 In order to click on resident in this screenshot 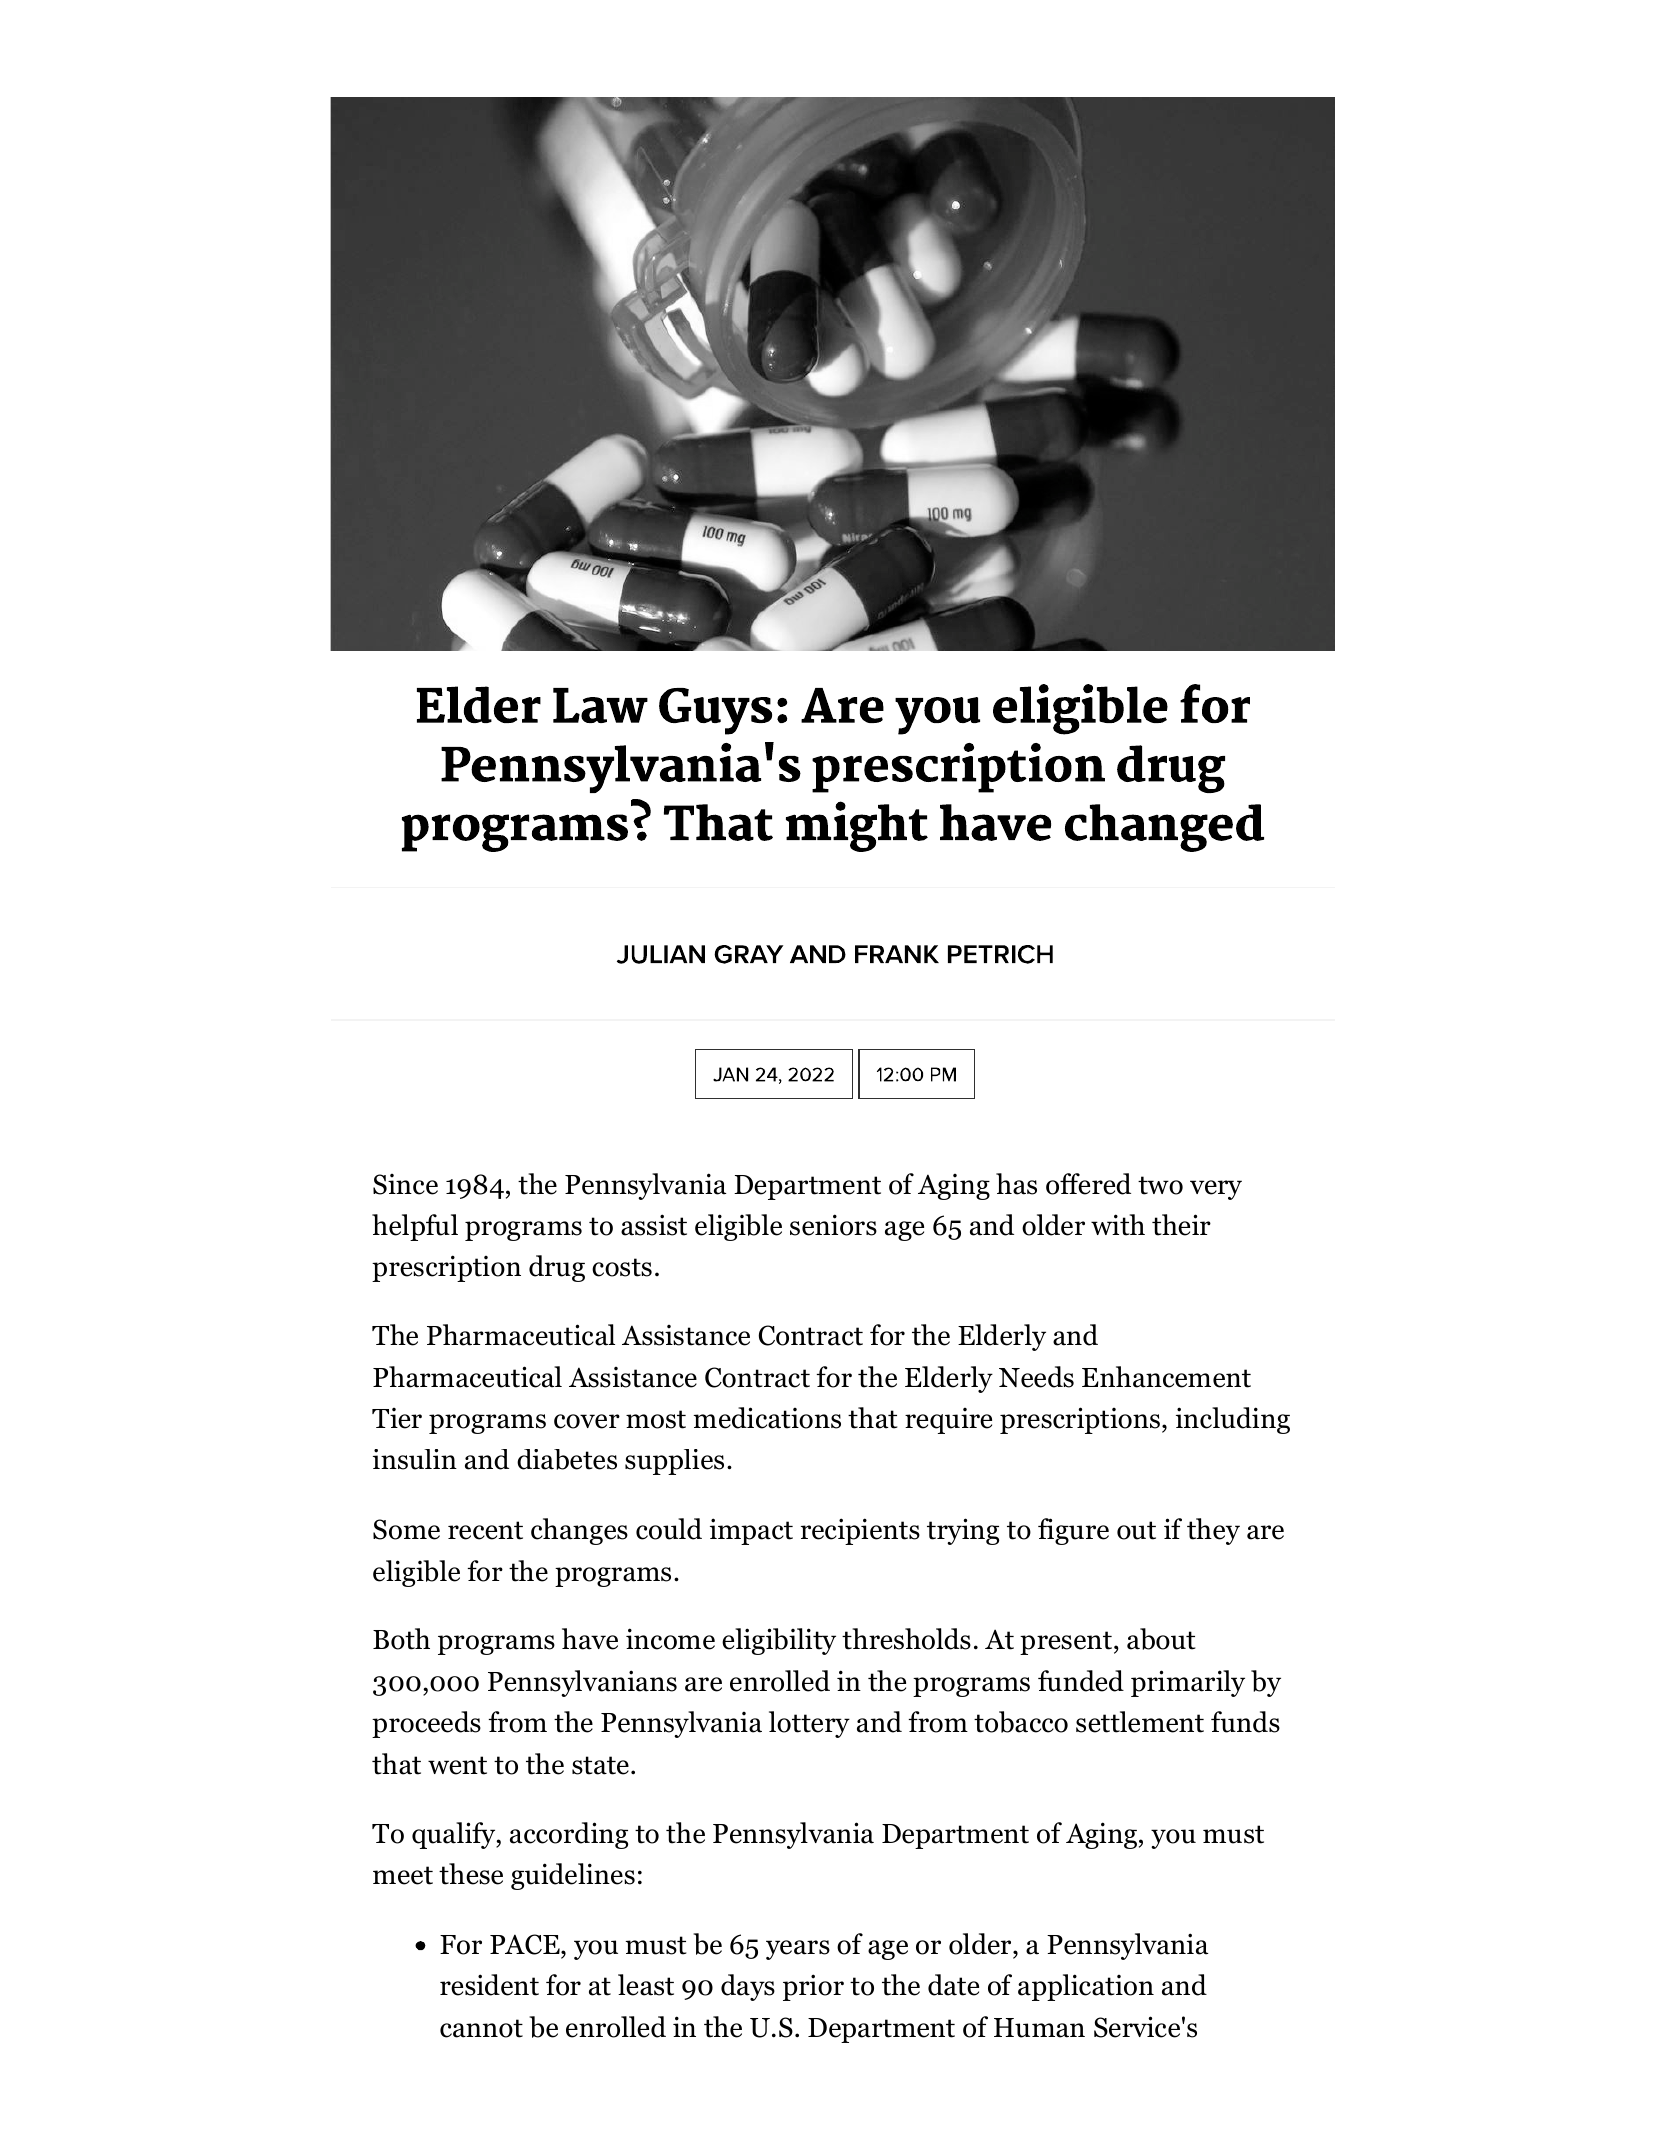, I will do `click(489, 1985)`.
